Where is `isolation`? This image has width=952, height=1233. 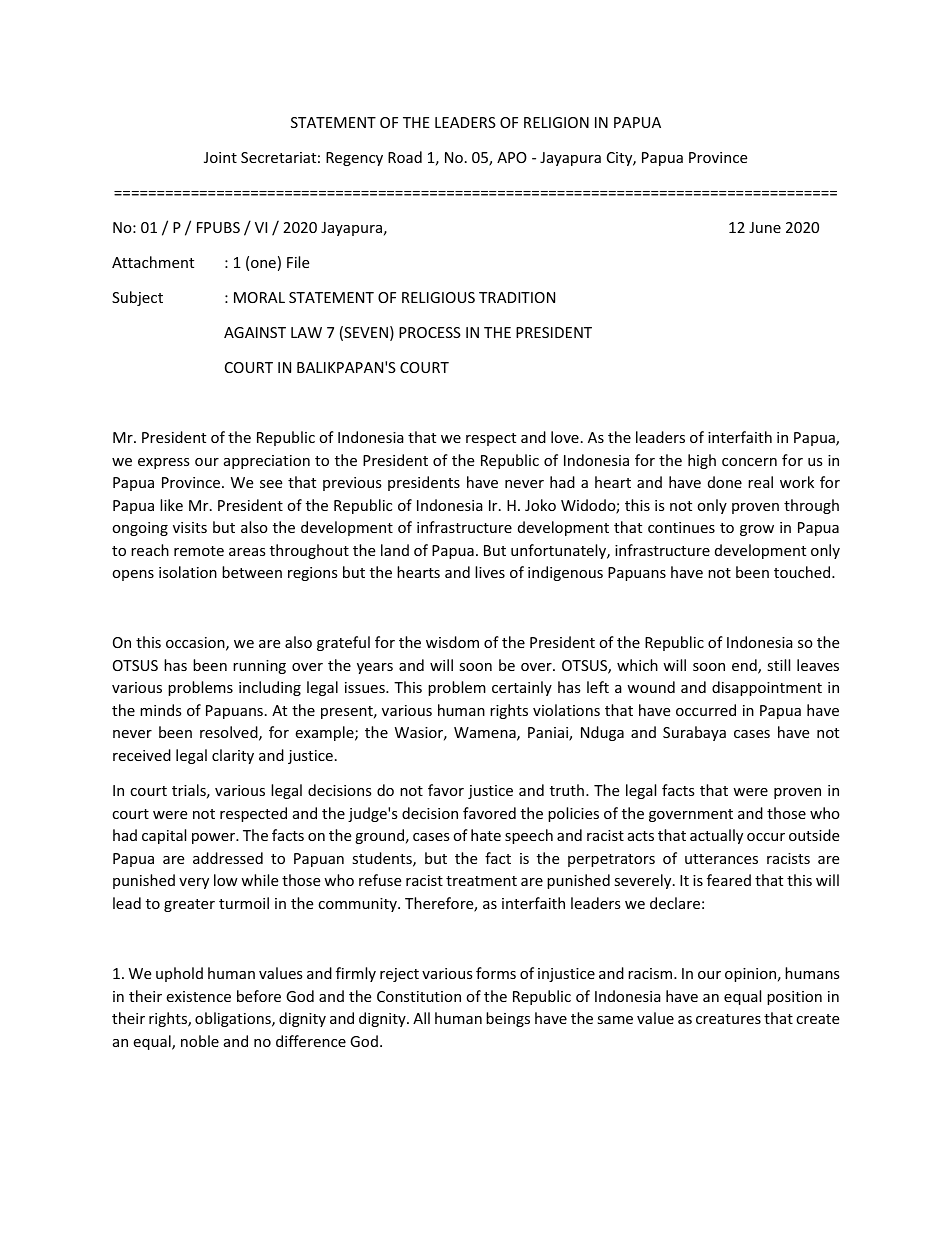 isolation is located at coordinates (188, 572).
